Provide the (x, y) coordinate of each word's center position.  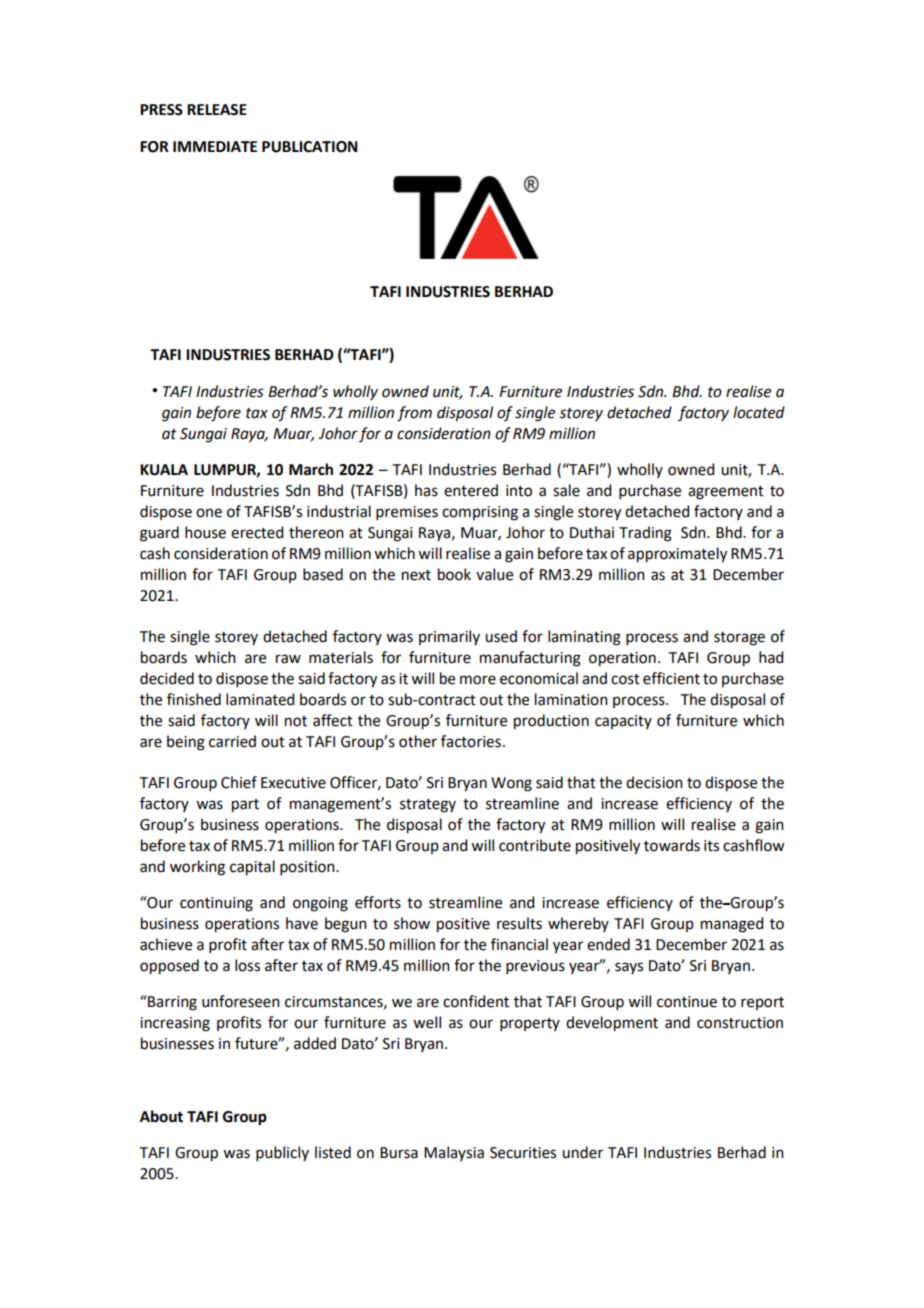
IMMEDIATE (215, 146)
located (759, 412)
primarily (449, 637)
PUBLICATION (310, 147)
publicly (282, 1153)
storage (739, 639)
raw (288, 659)
